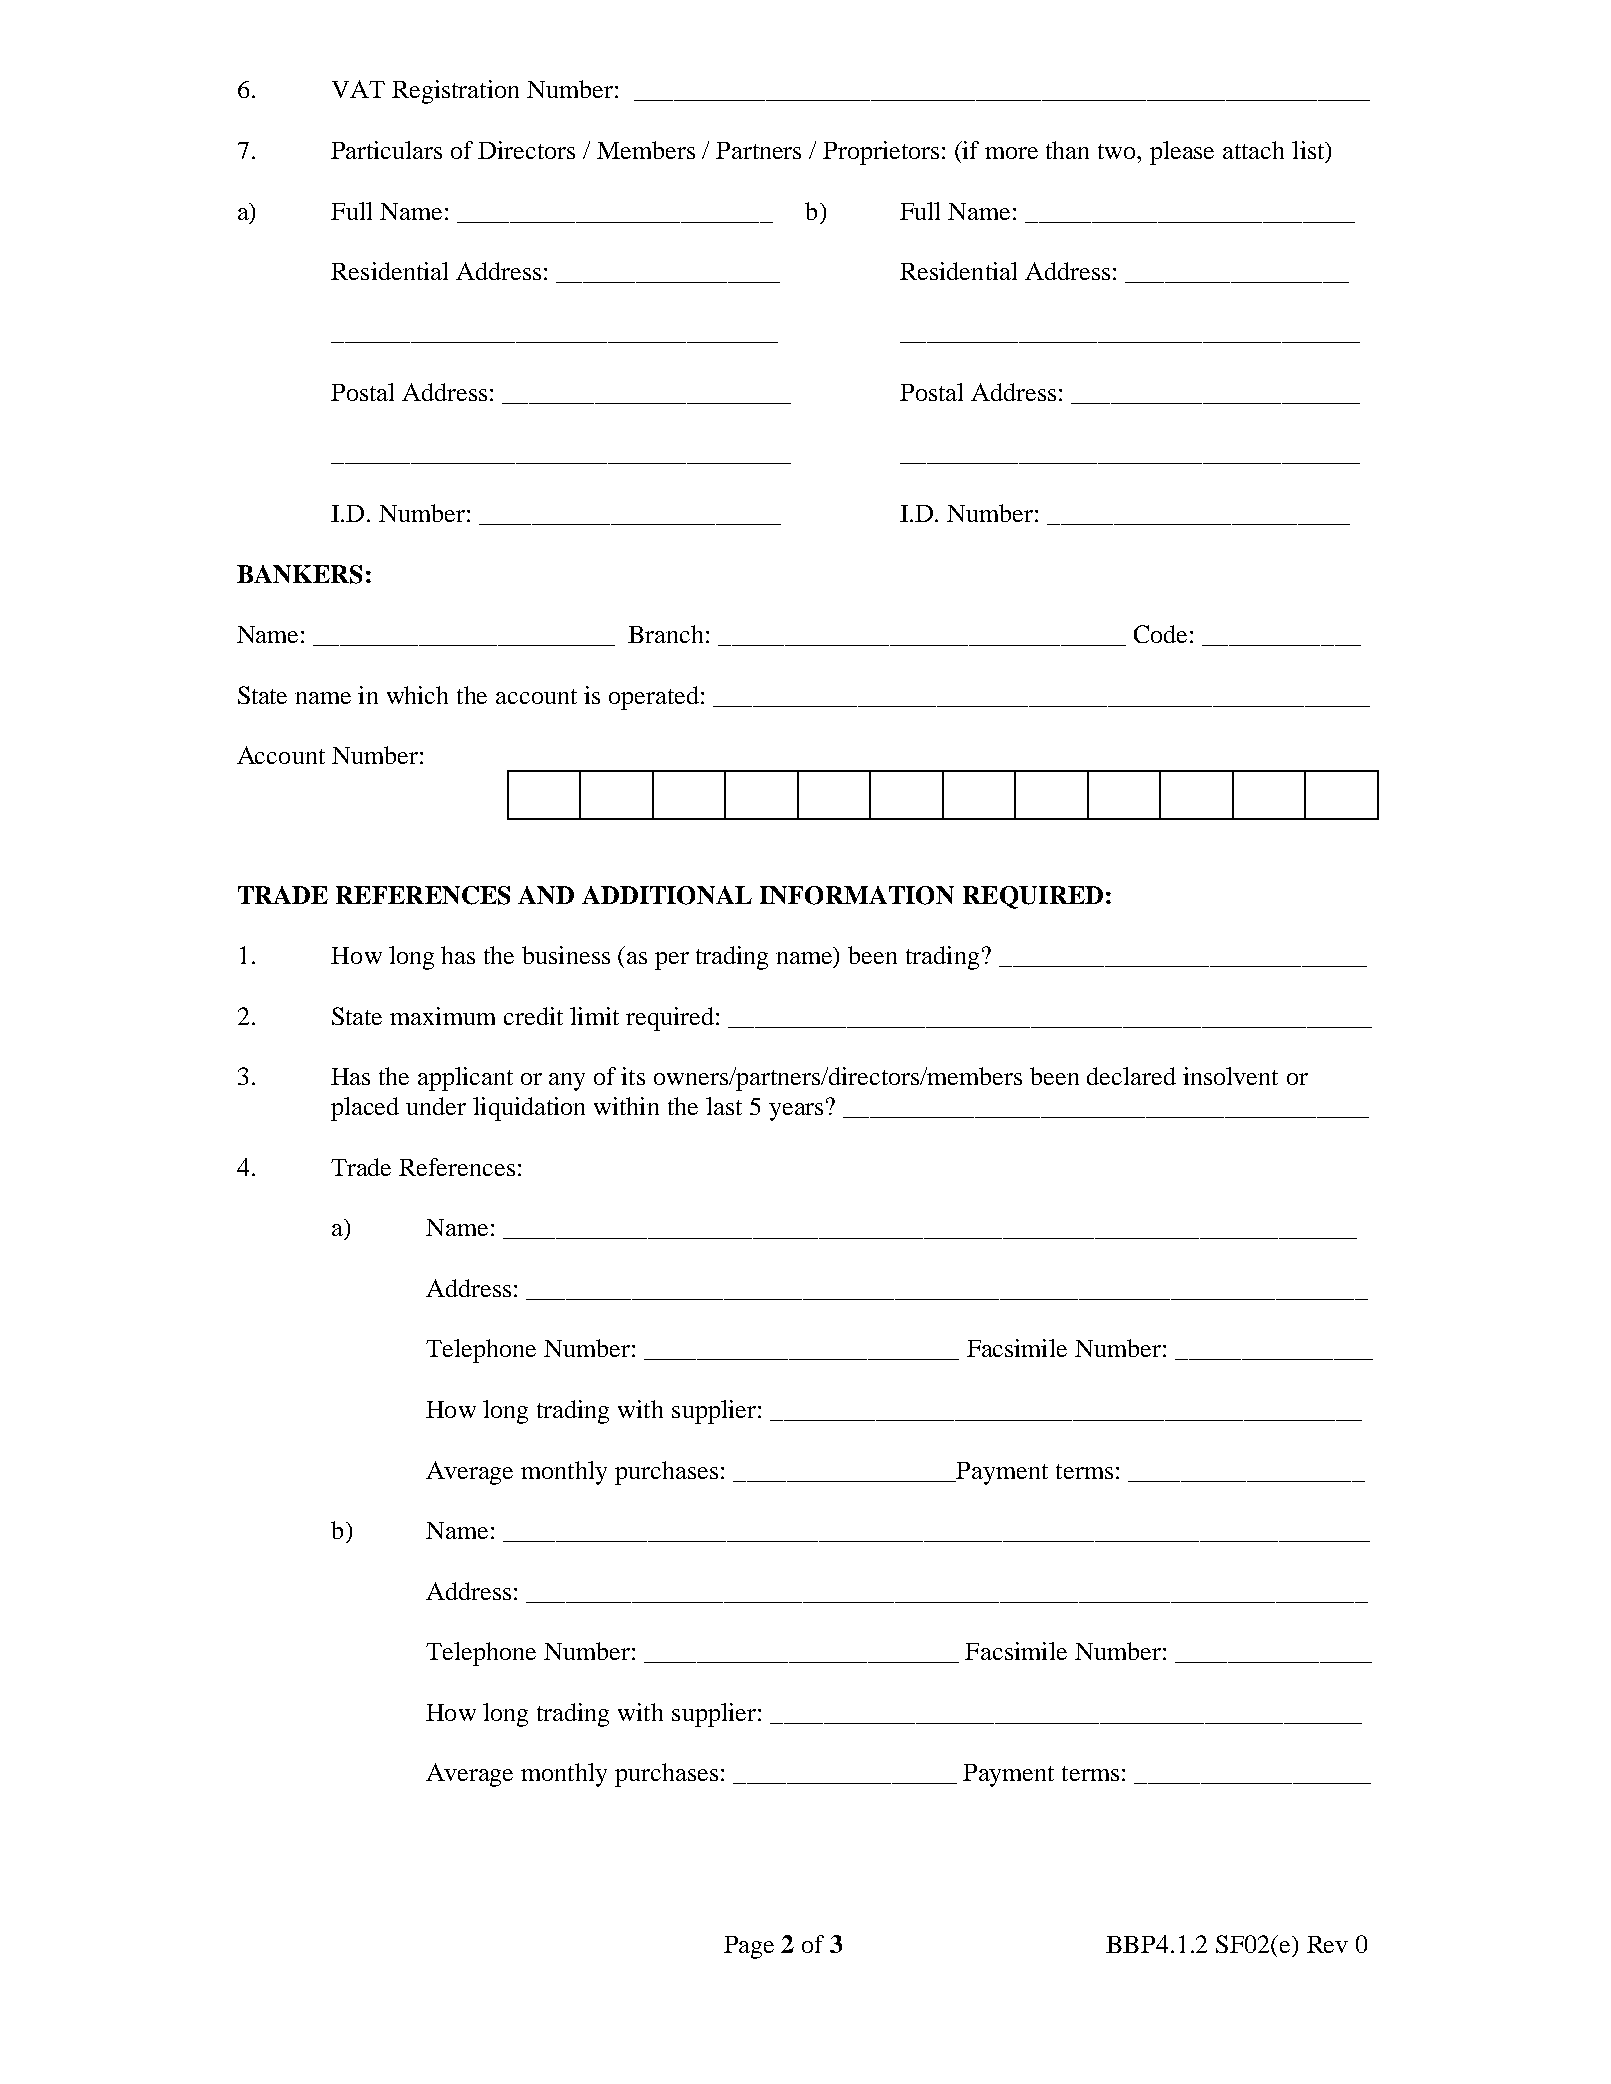  What do you see at coordinates (1182, 153) in the document?
I see `please` at bounding box center [1182, 153].
